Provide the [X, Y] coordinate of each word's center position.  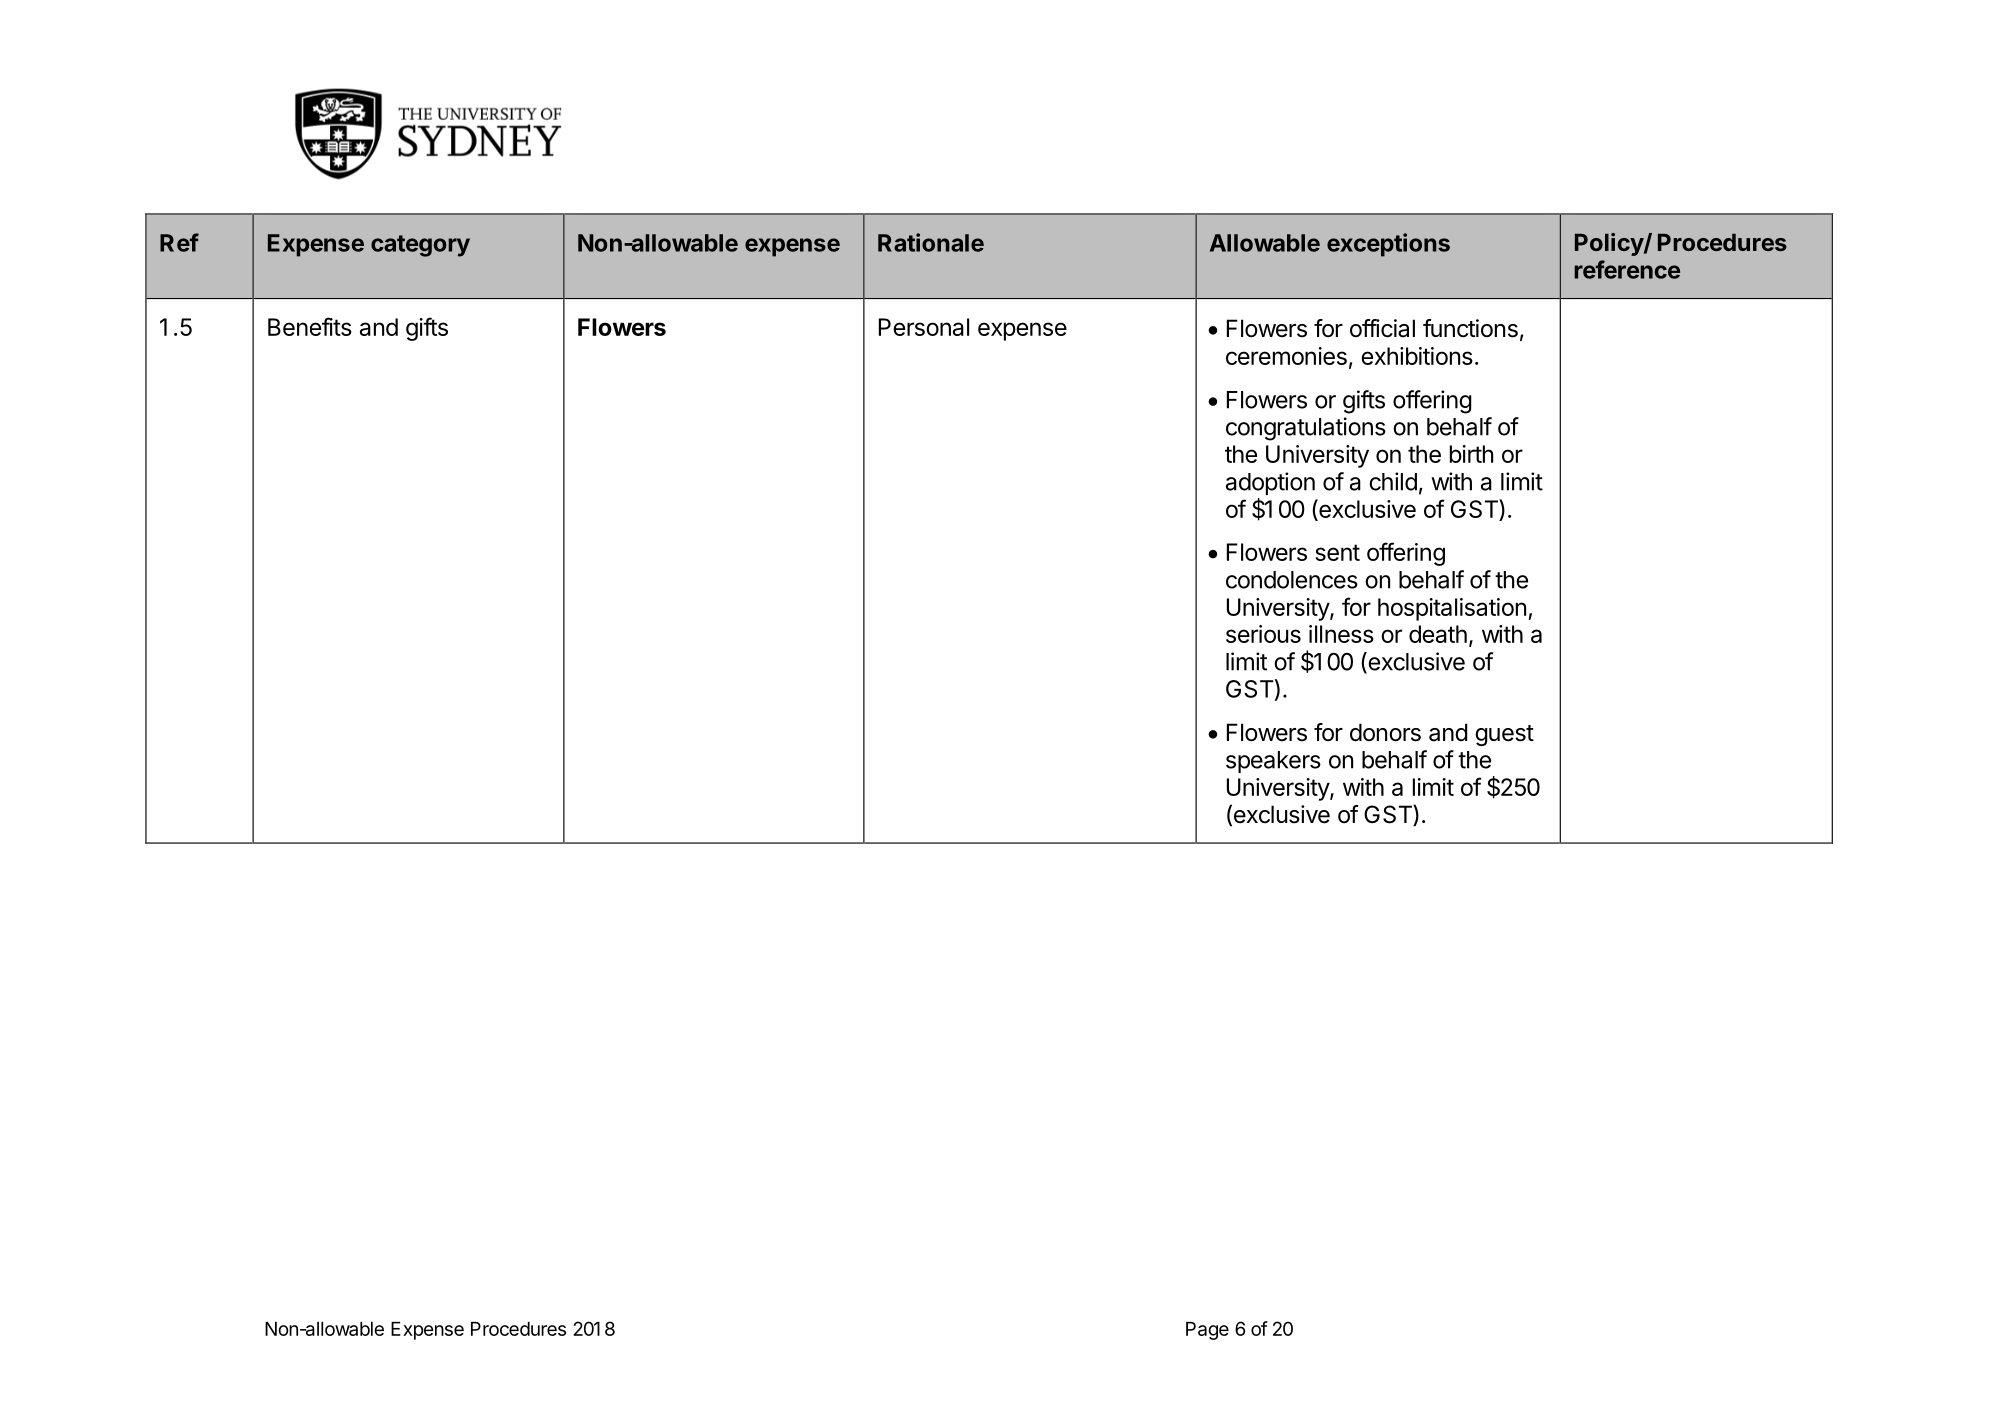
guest [1504, 735]
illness [1341, 634]
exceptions [1388, 245]
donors [1385, 732]
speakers [1273, 762]
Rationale [931, 242]
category [420, 246]
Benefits [310, 326]
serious [1263, 634]
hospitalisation [1452, 609]
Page [1207, 1331]
